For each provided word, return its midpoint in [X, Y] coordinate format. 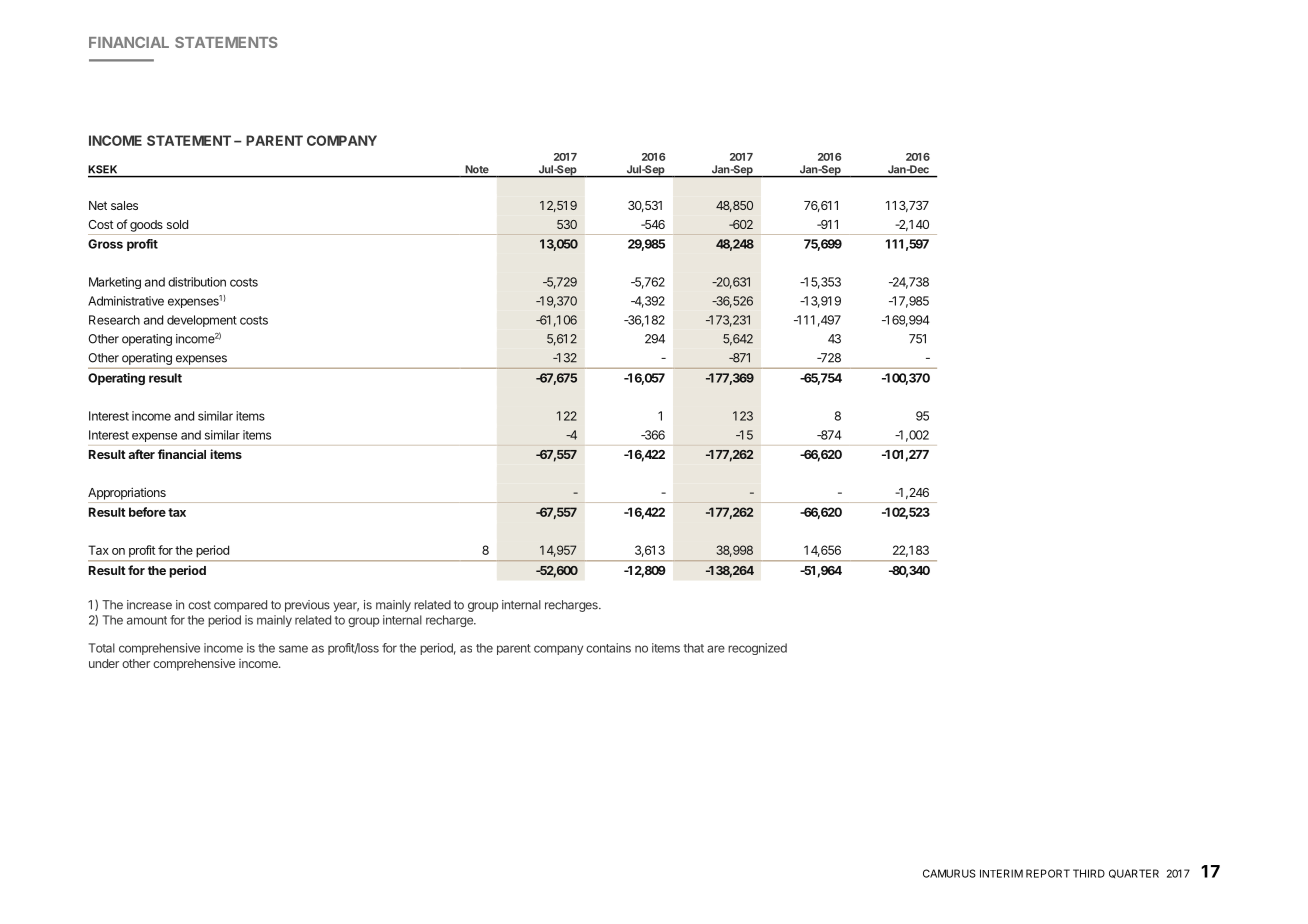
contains [608, 648]
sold [177, 224]
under [104, 663]
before [147, 512]
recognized [757, 649]
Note [477, 169]
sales [124, 205]
